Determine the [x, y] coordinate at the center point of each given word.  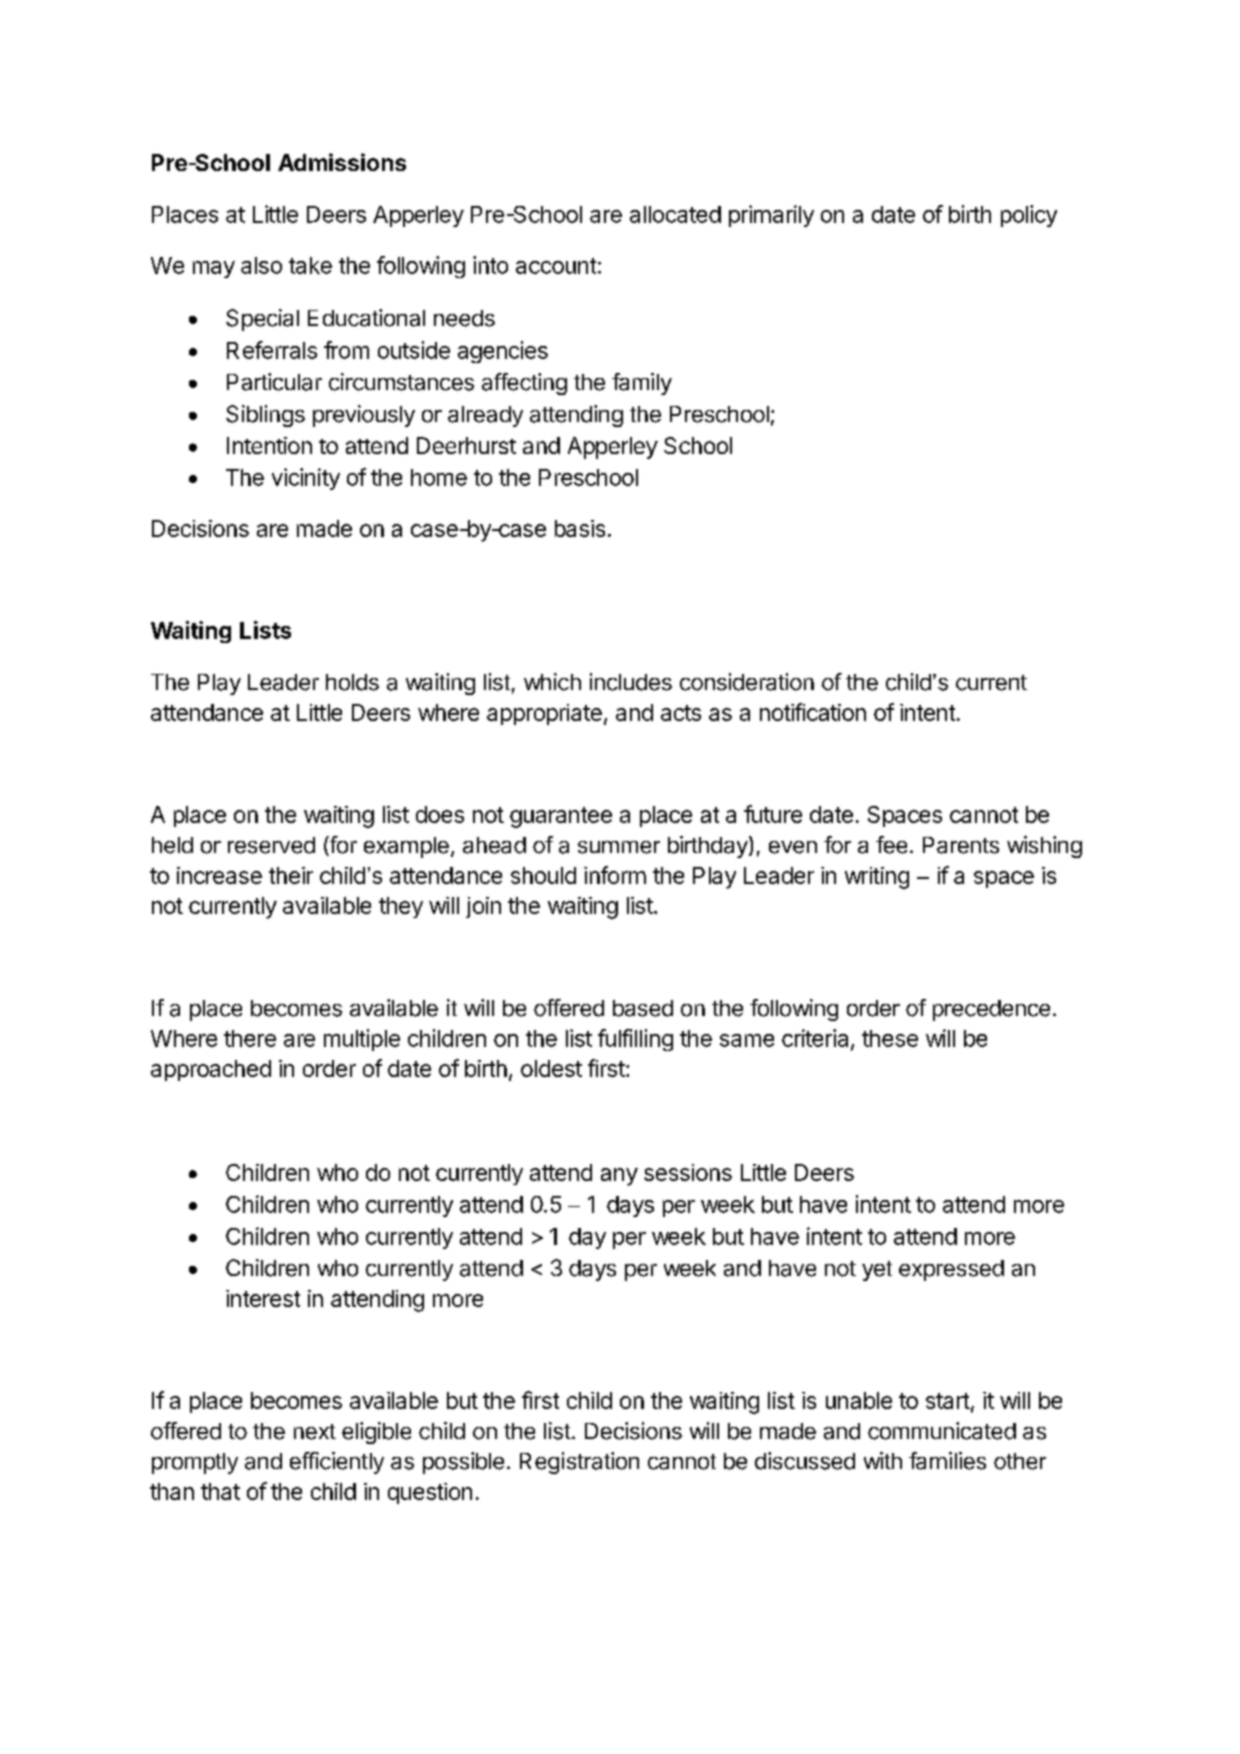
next [315, 1432]
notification [813, 712]
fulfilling [635, 1040]
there [250, 1038]
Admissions [342, 162]
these [890, 1038]
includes [631, 682]
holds [352, 682]
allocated [675, 214]
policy [1029, 216]
